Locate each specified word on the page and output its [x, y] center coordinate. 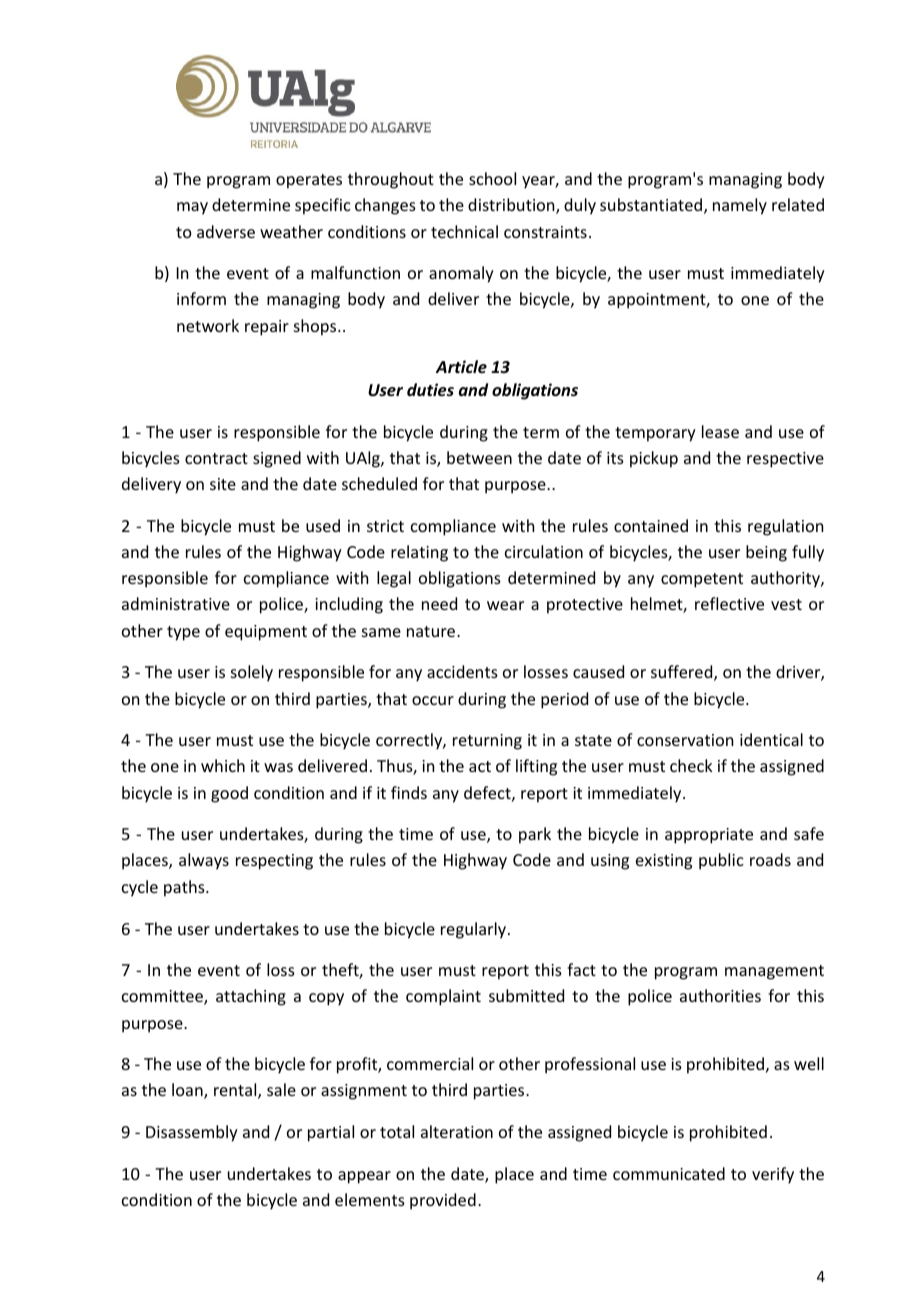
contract [216, 458]
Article [461, 366]
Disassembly [192, 1133]
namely [740, 206]
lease [720, 431]
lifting [536, 767]
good [229, 794]
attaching [251, 997]
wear [505, 605]
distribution [512, 206]
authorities [720, 995]
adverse [226, 231]
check [691, 765]
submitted [526, 995]
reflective [729, 603]
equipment [266, 633]
